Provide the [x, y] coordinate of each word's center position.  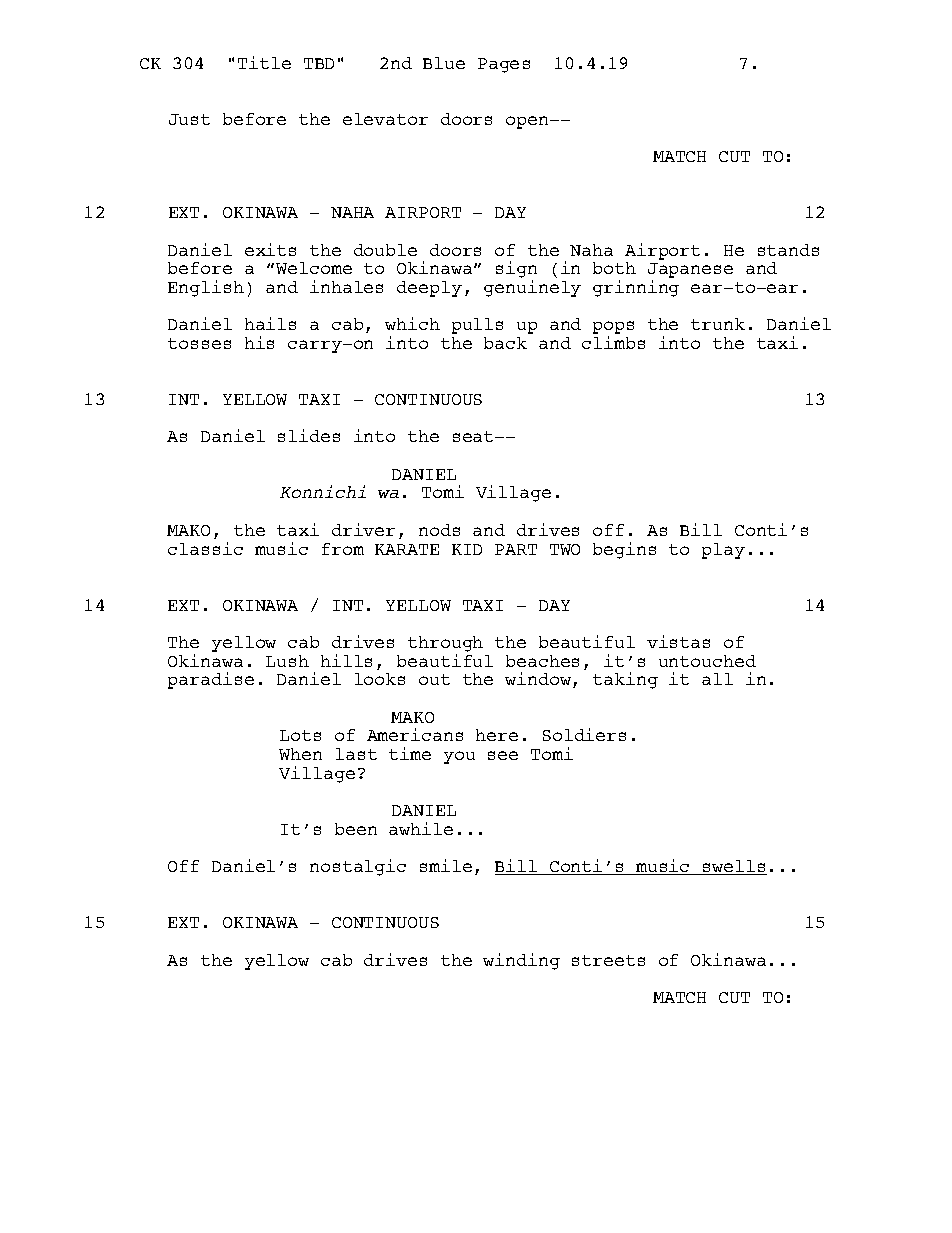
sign [516, 271]
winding [521, 961]
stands [788, 250]
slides [309, 435]
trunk [718, 324]
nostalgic [358, 867]
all [717, 679]
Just [189, 119]
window [539, 680]
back [505, 343]
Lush [287, 661]
